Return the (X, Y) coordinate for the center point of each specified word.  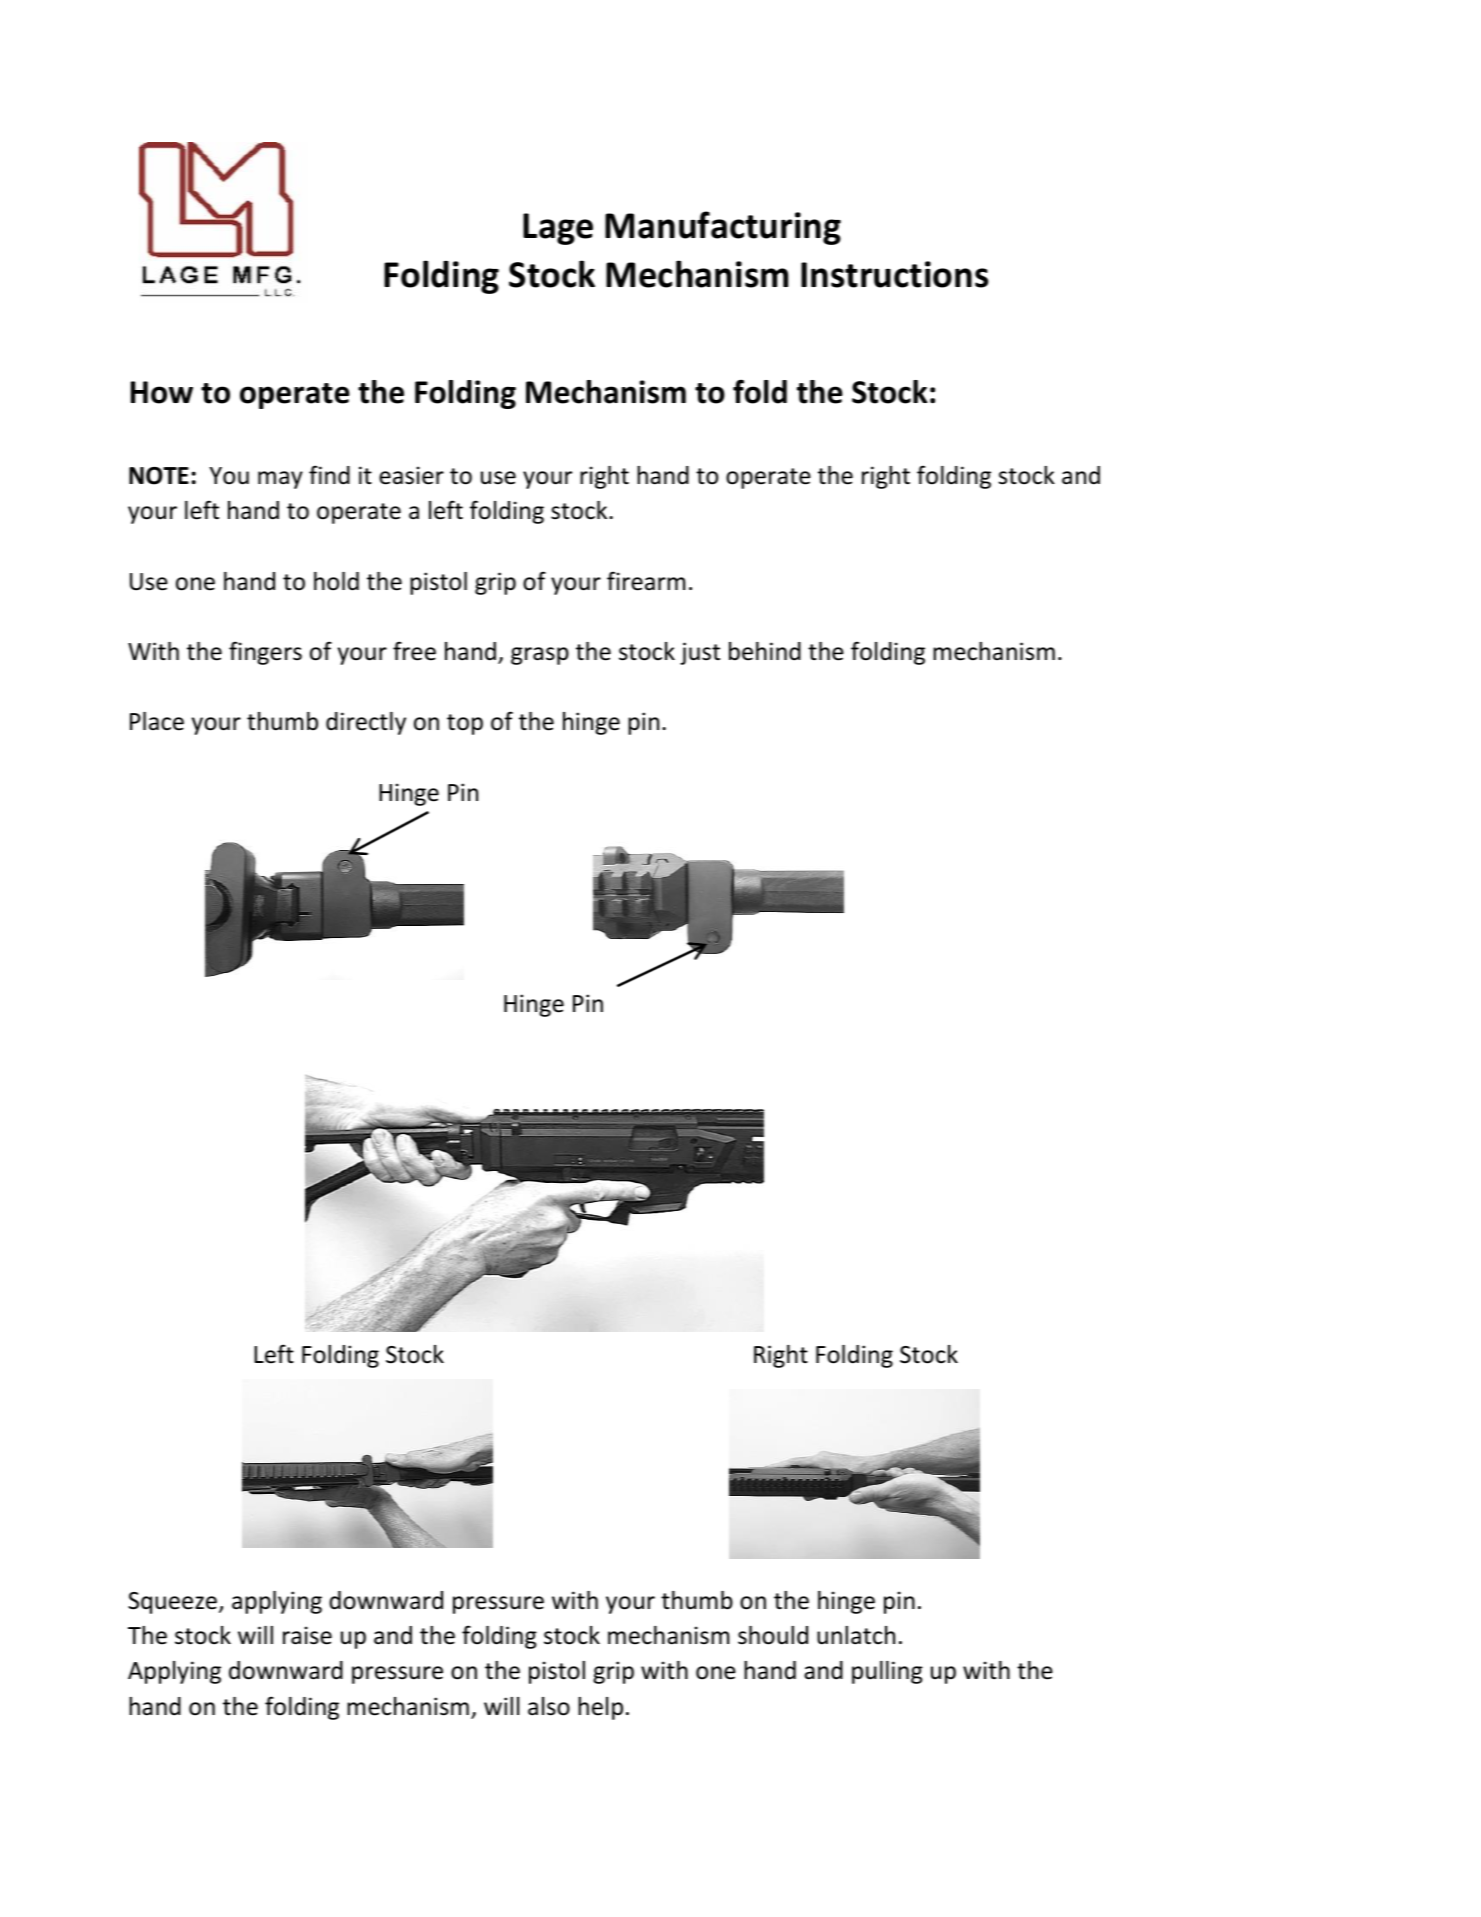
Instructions (895, 274)
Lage (558, 229)
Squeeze (172, 1603)
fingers (265, 653)
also (549, 1706)
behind (765, 651)
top (465, 724)
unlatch (856, 1635)
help (600, 1708)
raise (307, 1635)
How (162, 392)
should (773, 1635)
